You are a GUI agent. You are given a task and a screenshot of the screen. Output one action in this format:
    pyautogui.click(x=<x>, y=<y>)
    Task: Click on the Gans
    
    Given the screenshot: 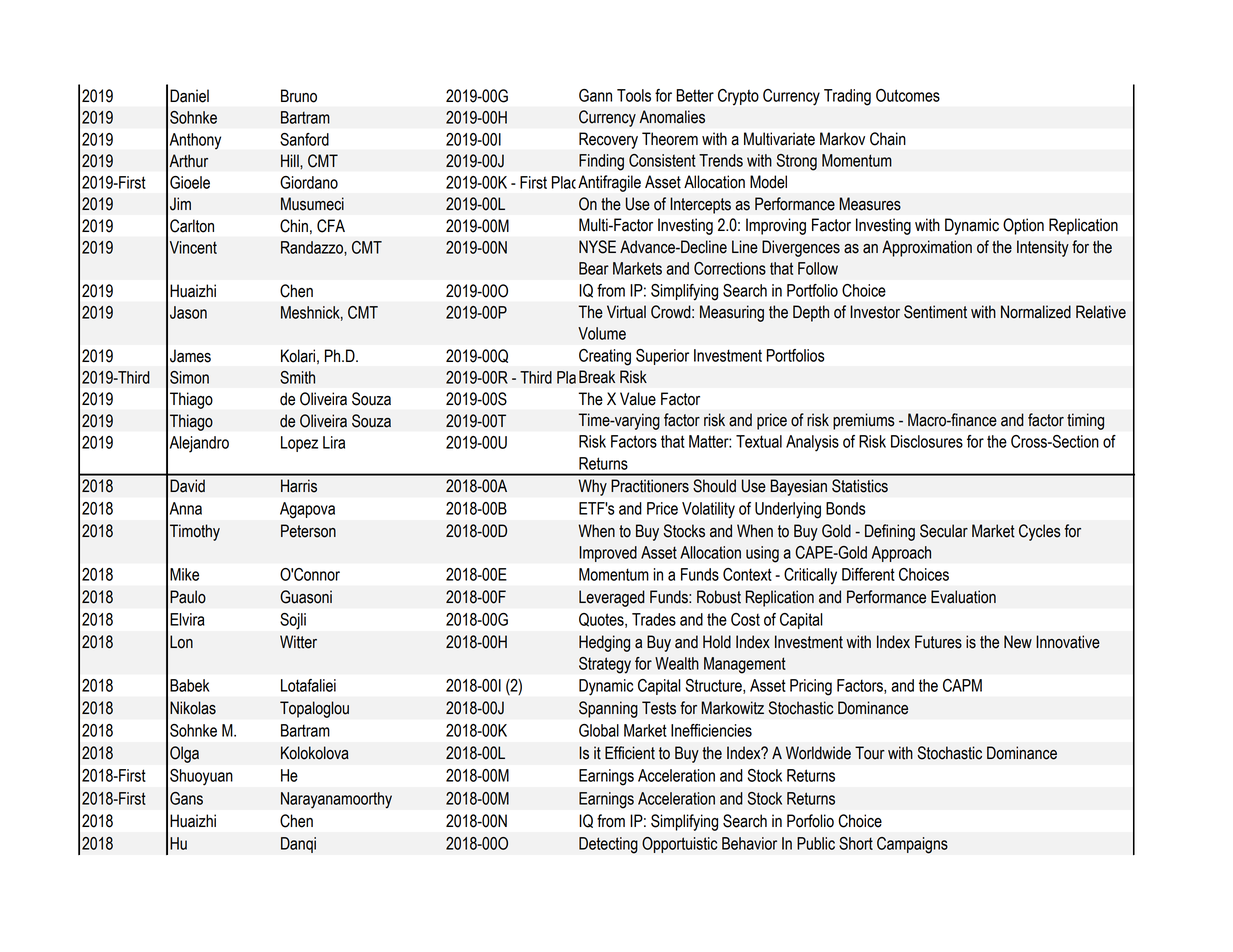 What is the action you would take?
    pyautogui.click(x=186, y=798)
